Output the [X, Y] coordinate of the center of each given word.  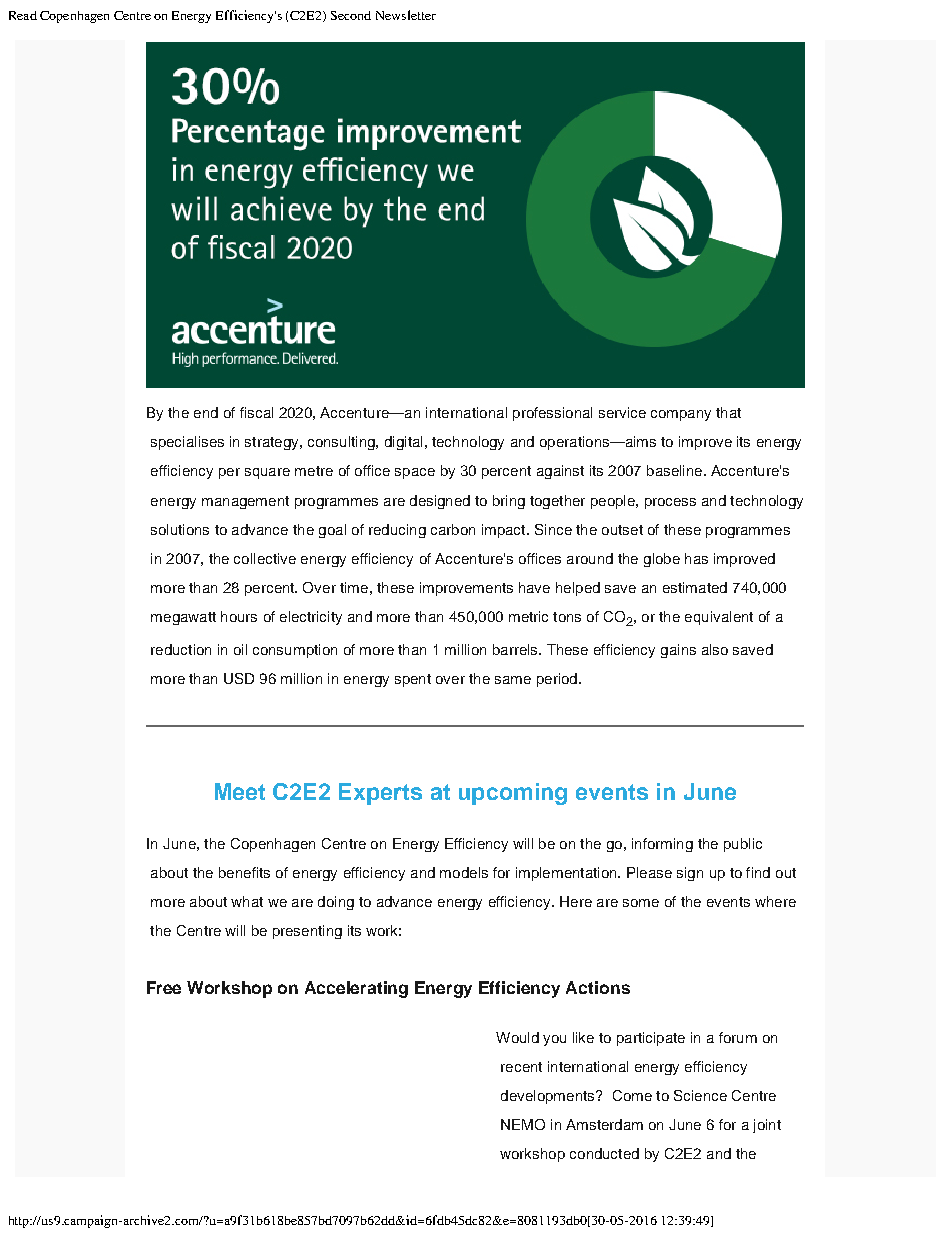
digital [403, 443]
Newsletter [406, 15]
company [681, 415]
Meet [240, 791]
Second [351, 15]
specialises [187, 443]
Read [23, 15]
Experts [380, 794]
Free [164, 987]
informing [662, 845]
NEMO [523, 1124]
